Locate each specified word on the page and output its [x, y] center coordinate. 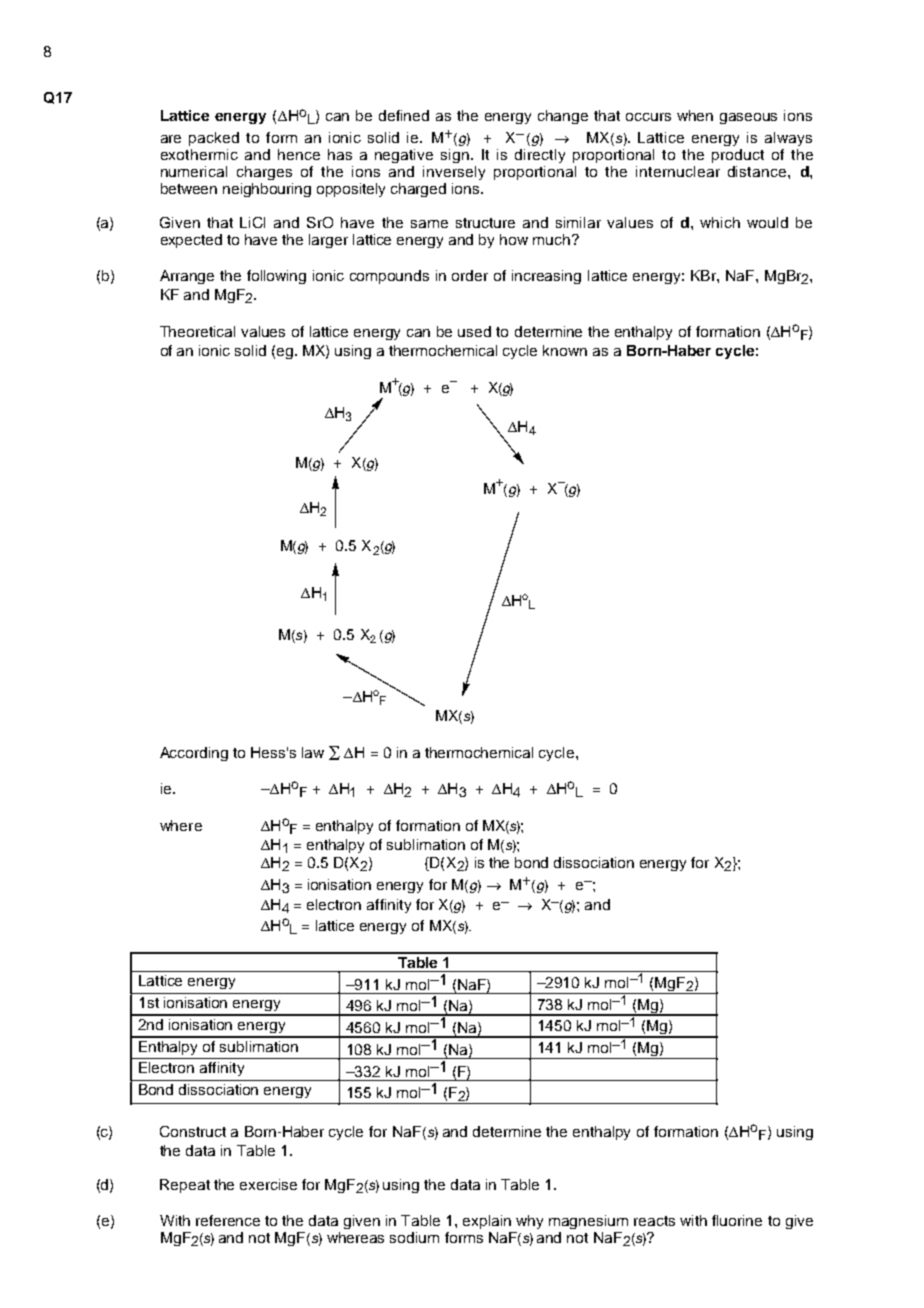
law [313, 752]
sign [456, 156]
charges [264, 173]
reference [228, 1220]
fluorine [737, 1220]
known [565, 350]
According [194, 754]
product [738, 156]
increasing [546, 277]
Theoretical [197, 331]
